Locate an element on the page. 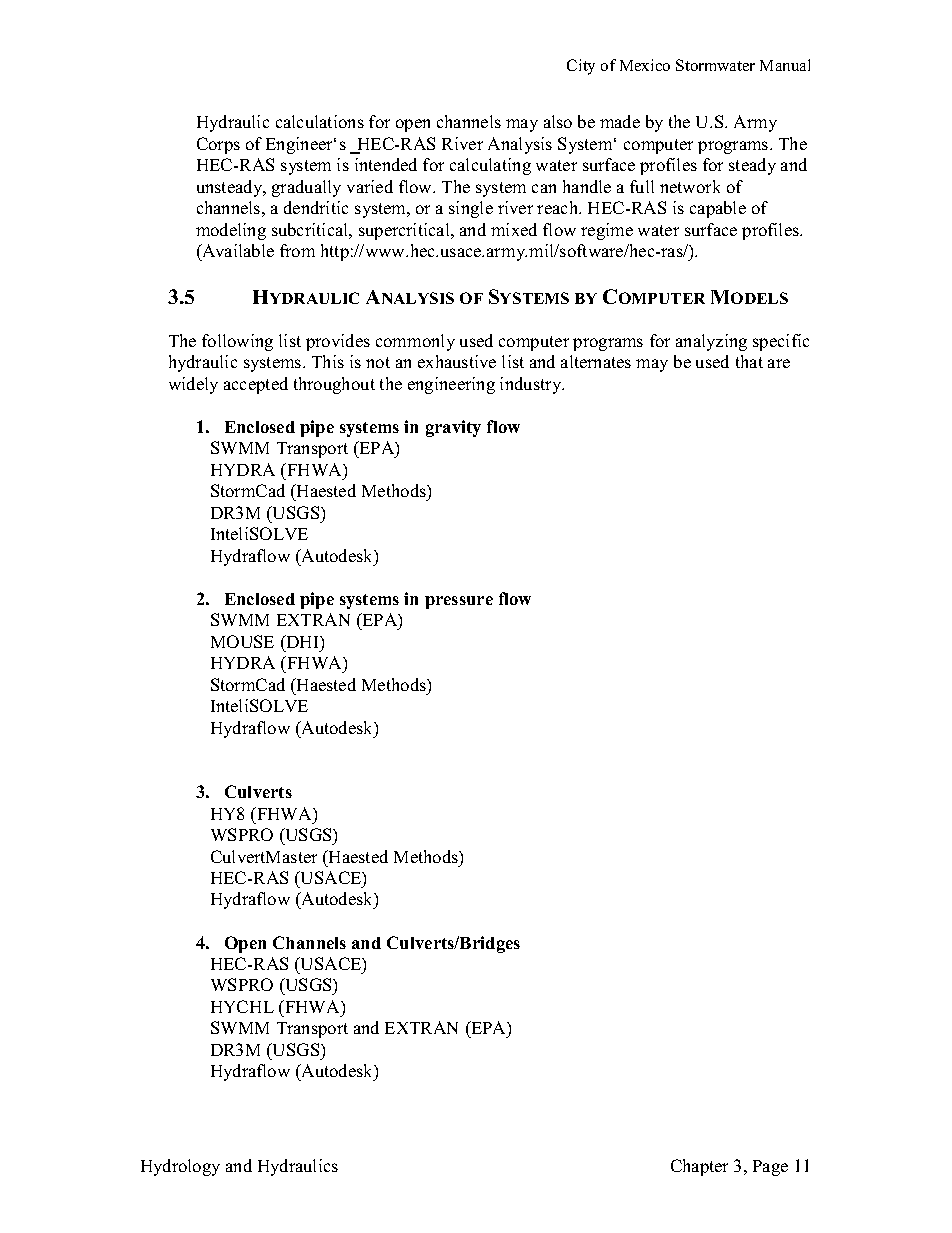  calculating is located at coordinates (490, 166).
